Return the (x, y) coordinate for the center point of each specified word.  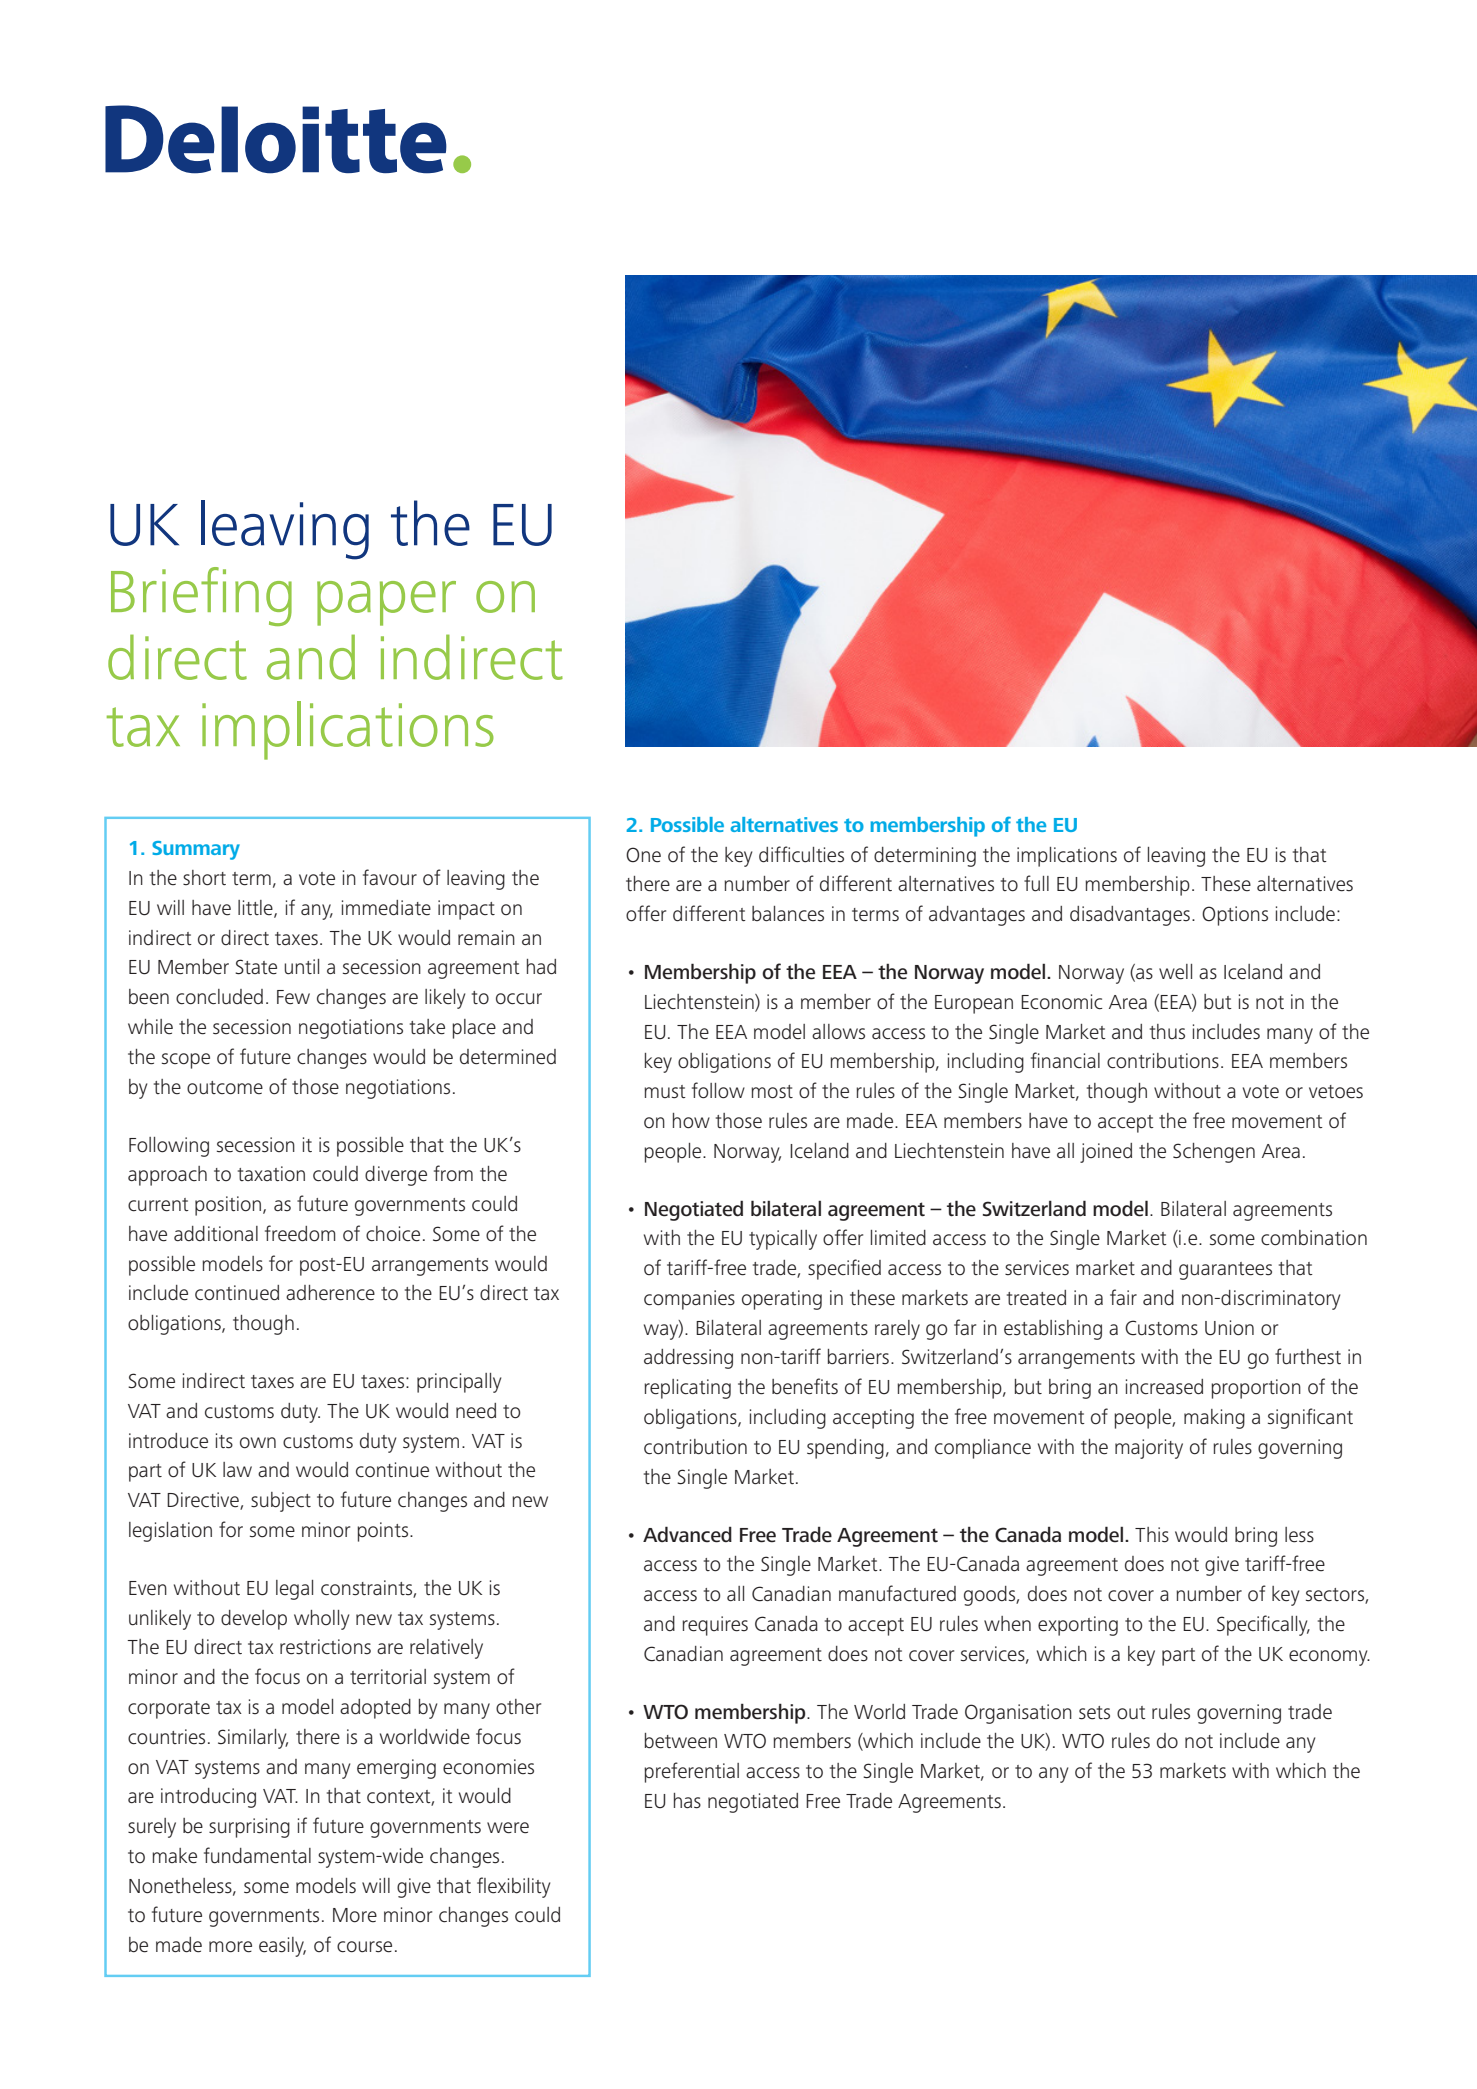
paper (386, 603)
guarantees (1225, 1271)
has (687, 1801)
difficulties (801, 854)
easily (282, 1947)
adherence (330, 1293)
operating (782, 1300)
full (1036, 883)
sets (1094, 1713)
